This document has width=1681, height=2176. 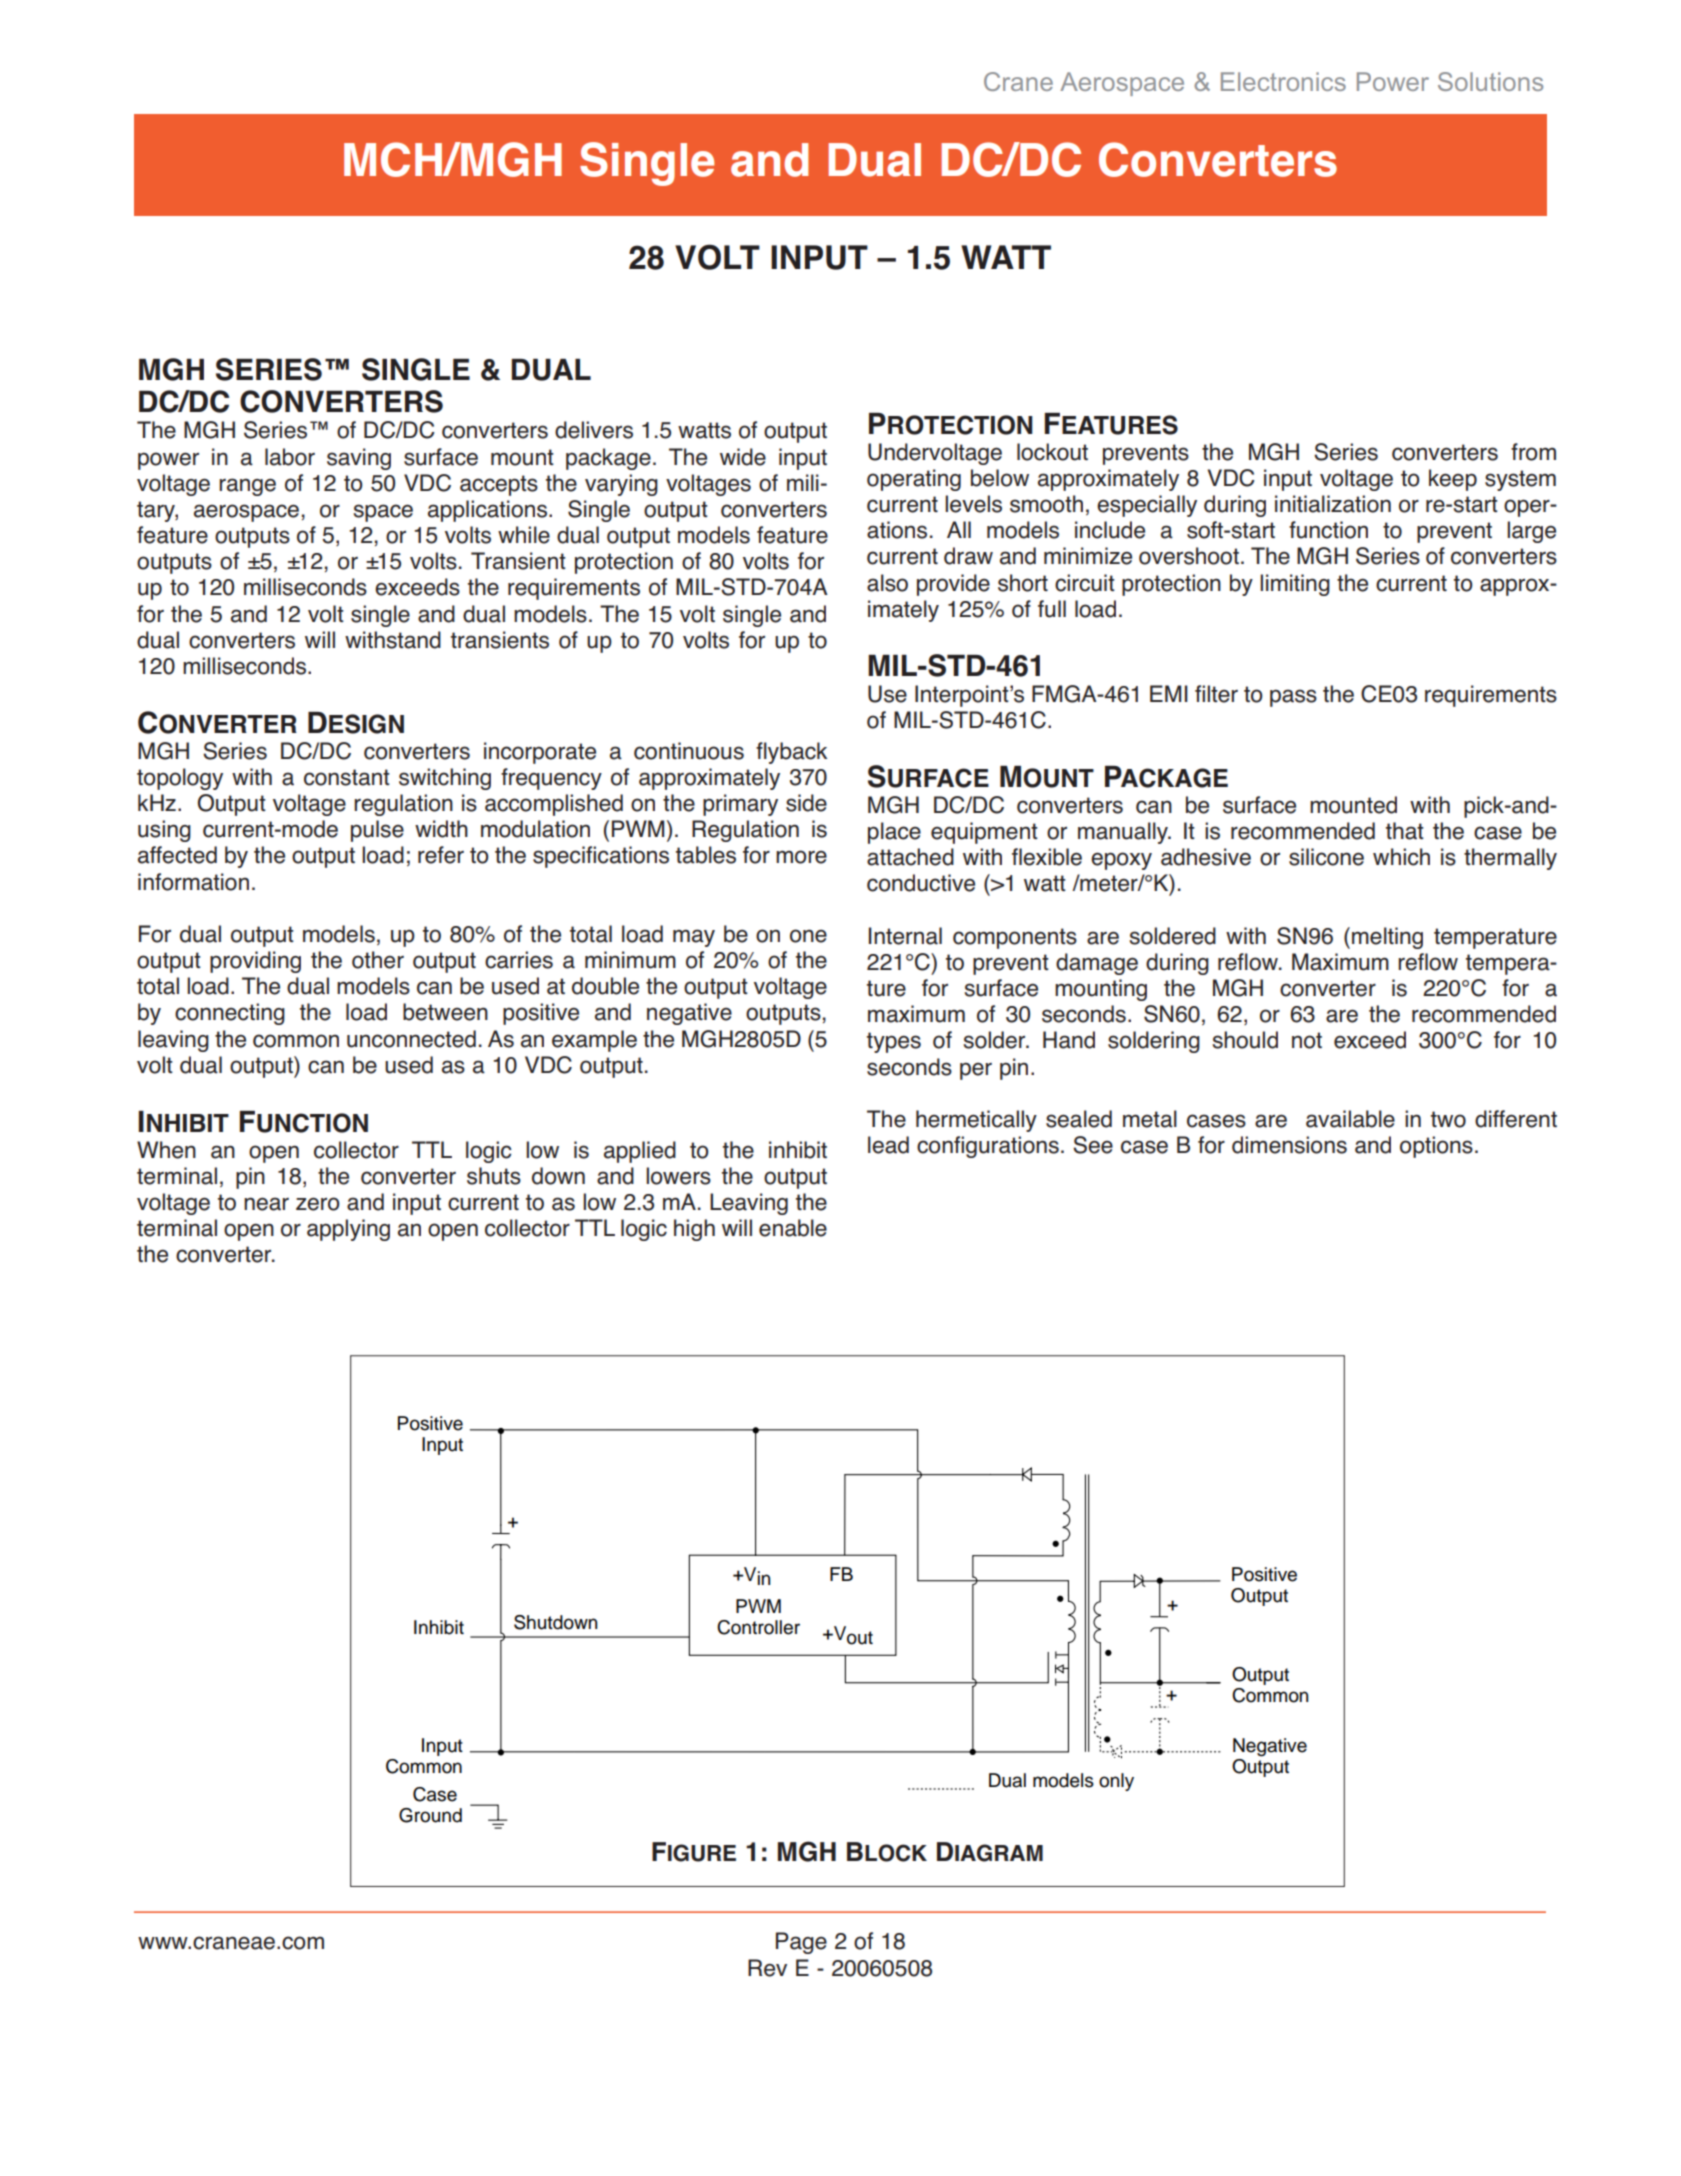 I want to click on not, so click(x=1307, y=1040).
